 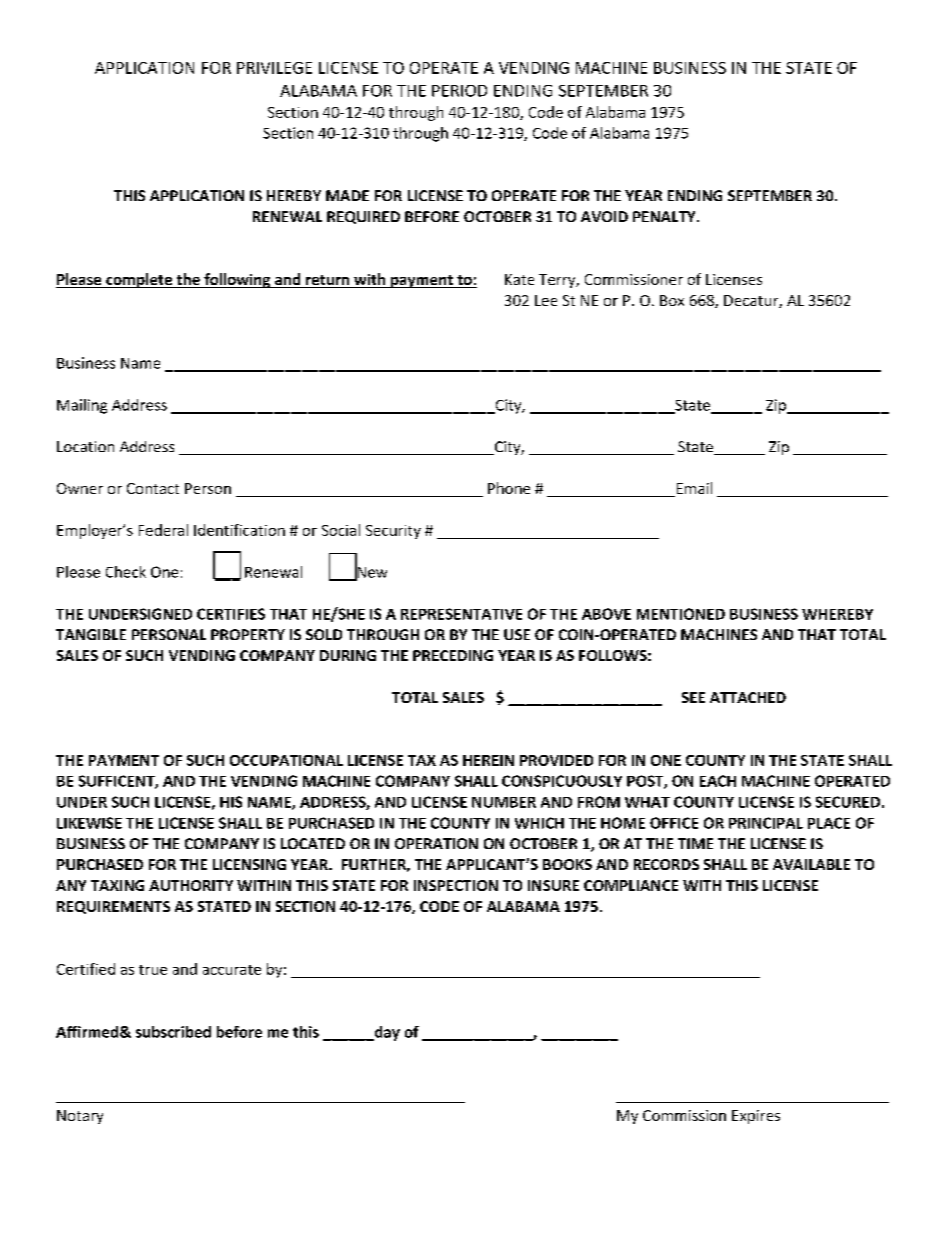 What do you see at coordinates (681, 614) in the document?
I see `MENTIONED` at bounding box center [681, 614].
